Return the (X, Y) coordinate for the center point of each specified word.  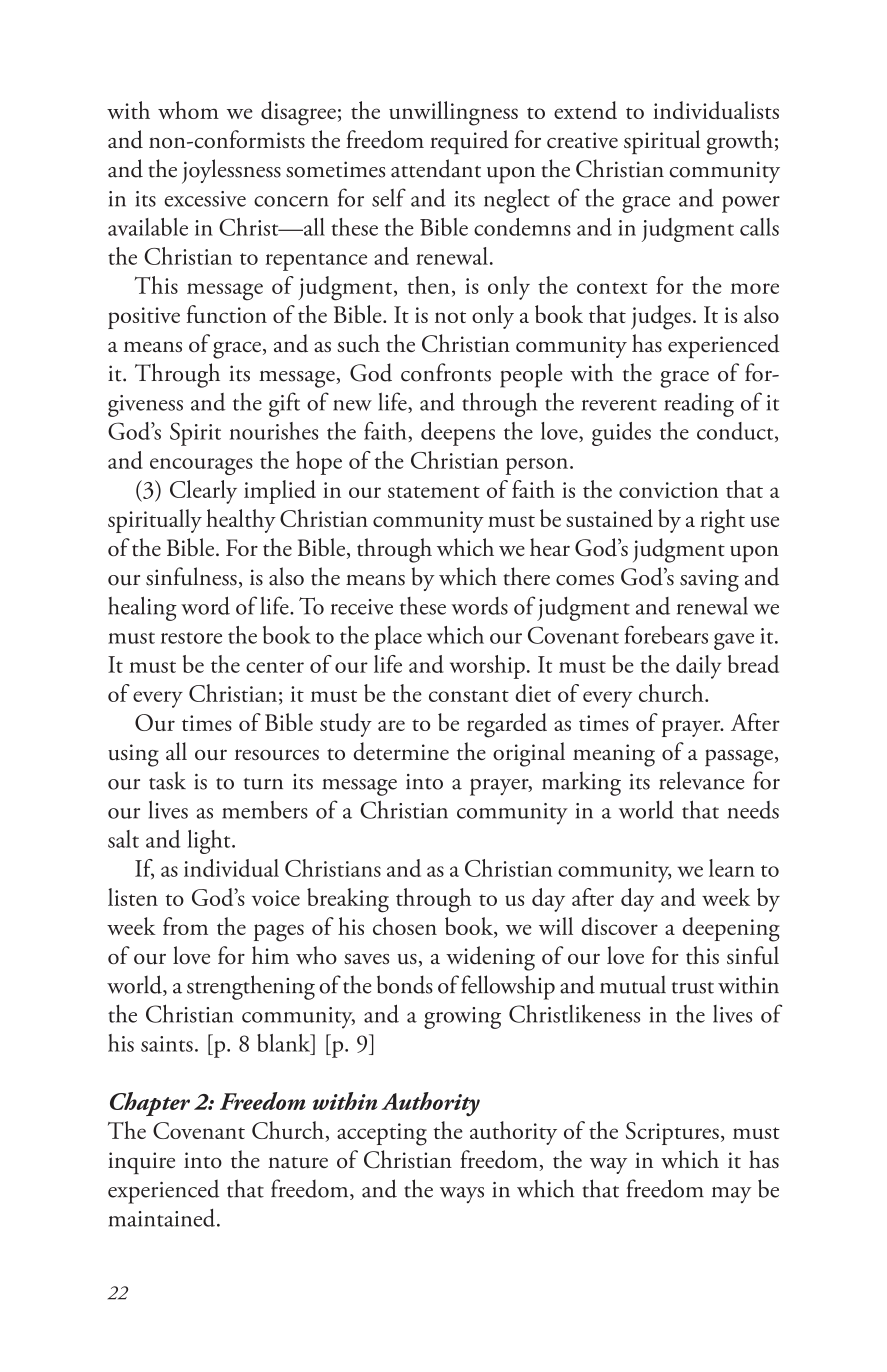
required (469, 142)
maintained (163, 1218)
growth (740, 142)
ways (462, 1195)
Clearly (203, 492)
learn (732, 868)
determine (401, 751)
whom (188, 110)
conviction (669, 490)
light (210, 842)
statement (434, 492)
